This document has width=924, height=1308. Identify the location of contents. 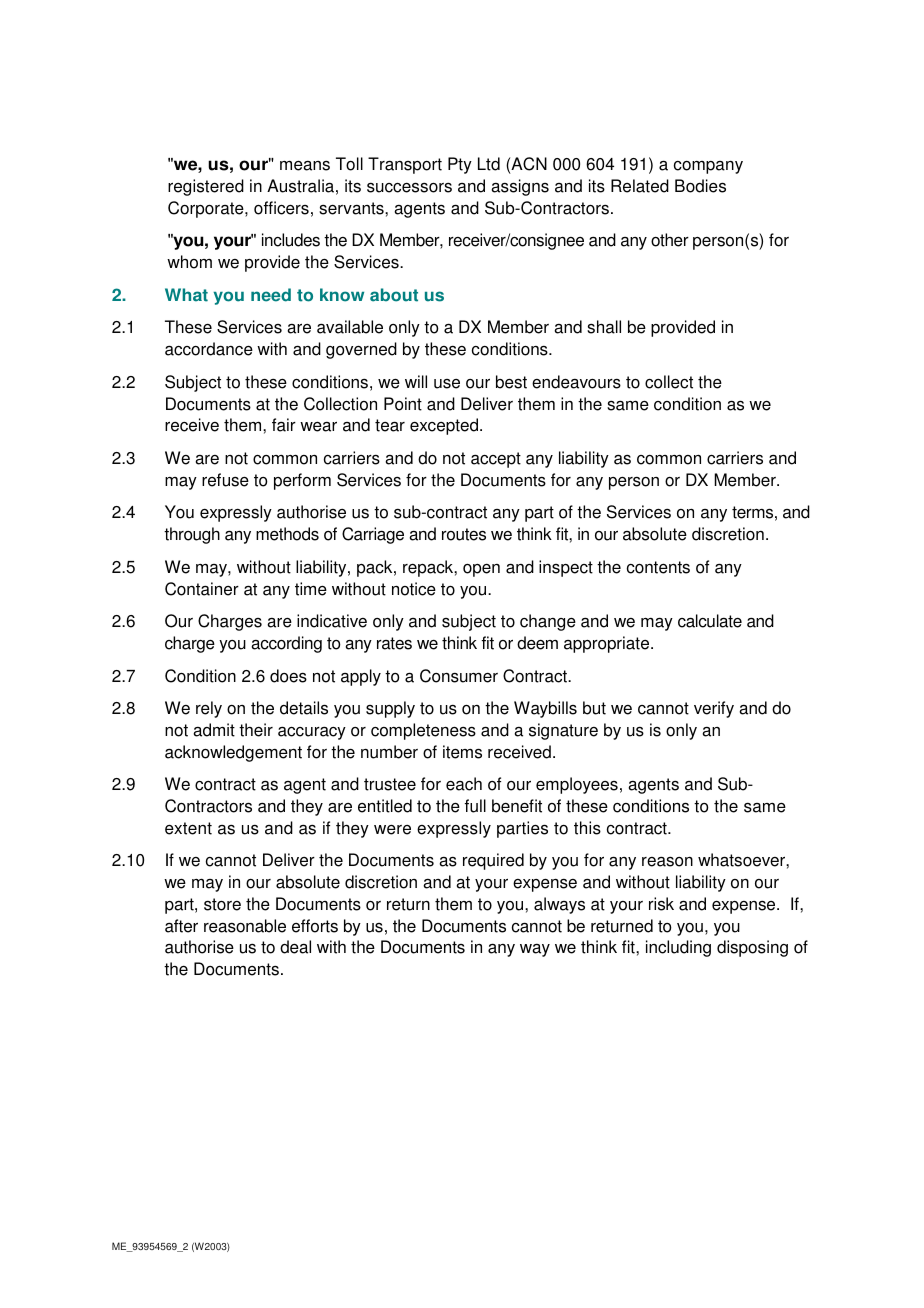
(658, 567).
